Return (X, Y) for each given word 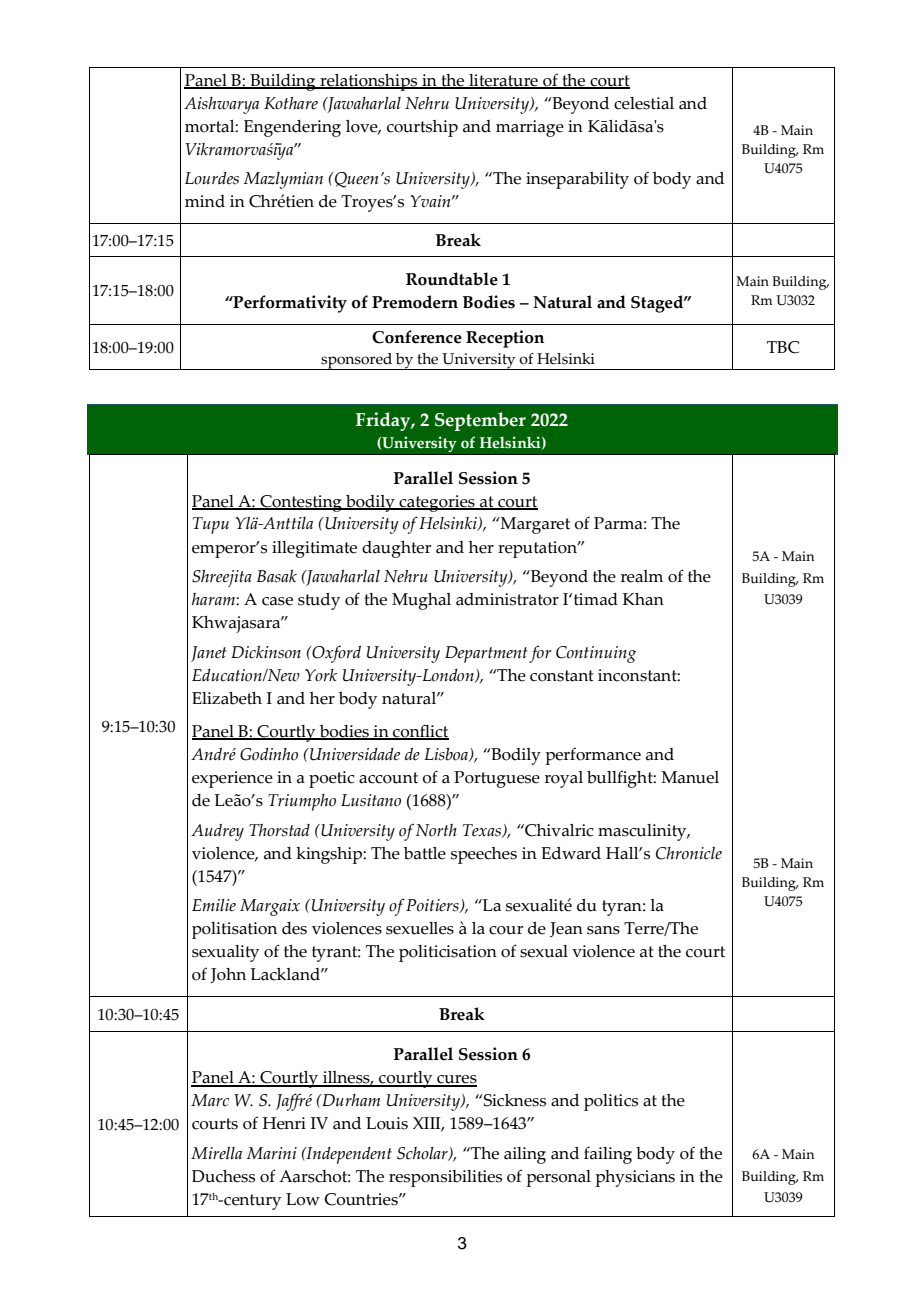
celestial (644, 103)
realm (642, 576)
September (480, 421)
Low (303, 1199)
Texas (483, 831)
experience (232, 779)
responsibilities (445, 1178)
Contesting (301, 503)
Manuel (690, 777)
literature (503, 81)
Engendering (292, 128)
